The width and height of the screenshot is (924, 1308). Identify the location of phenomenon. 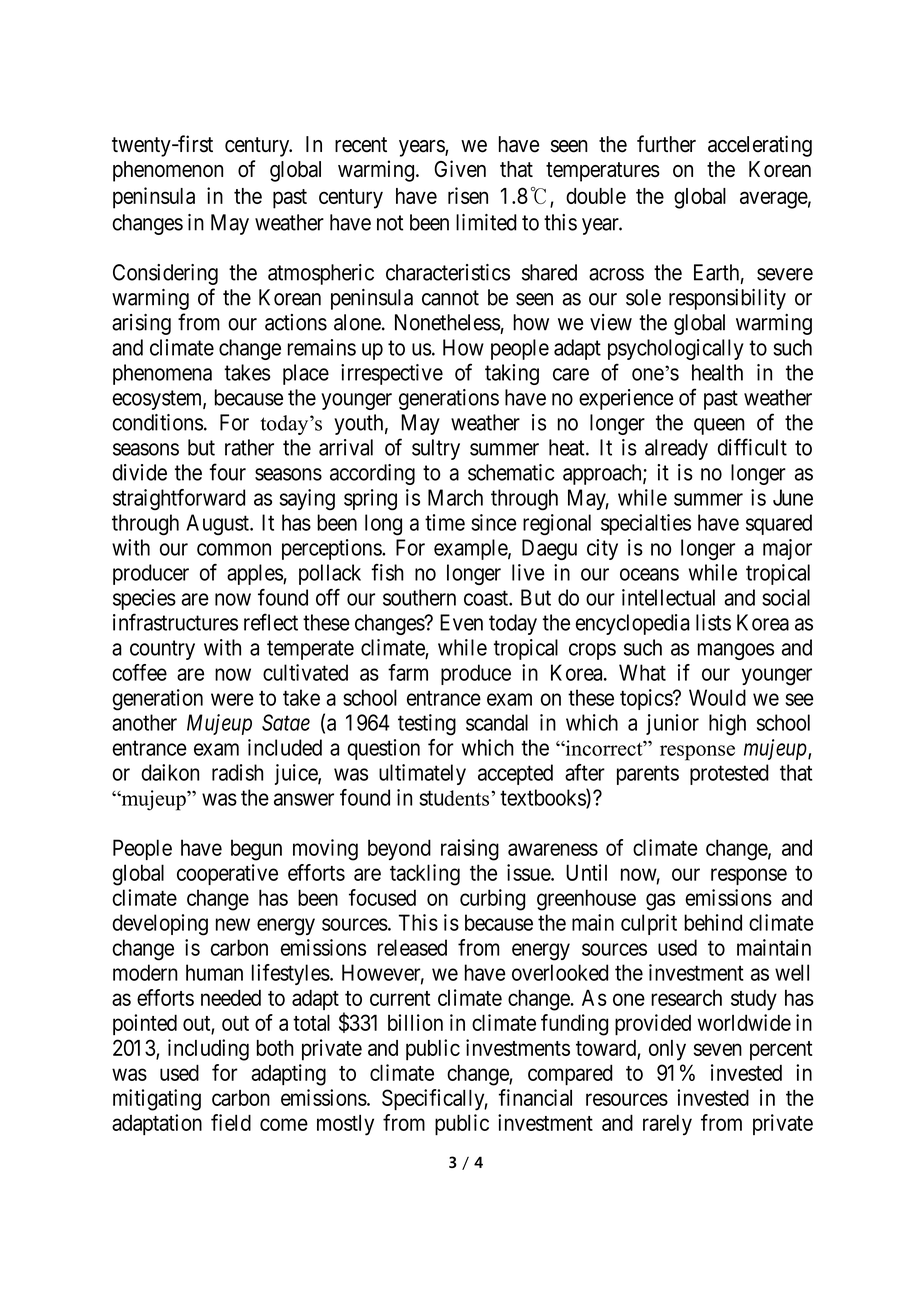
(168, 171).
